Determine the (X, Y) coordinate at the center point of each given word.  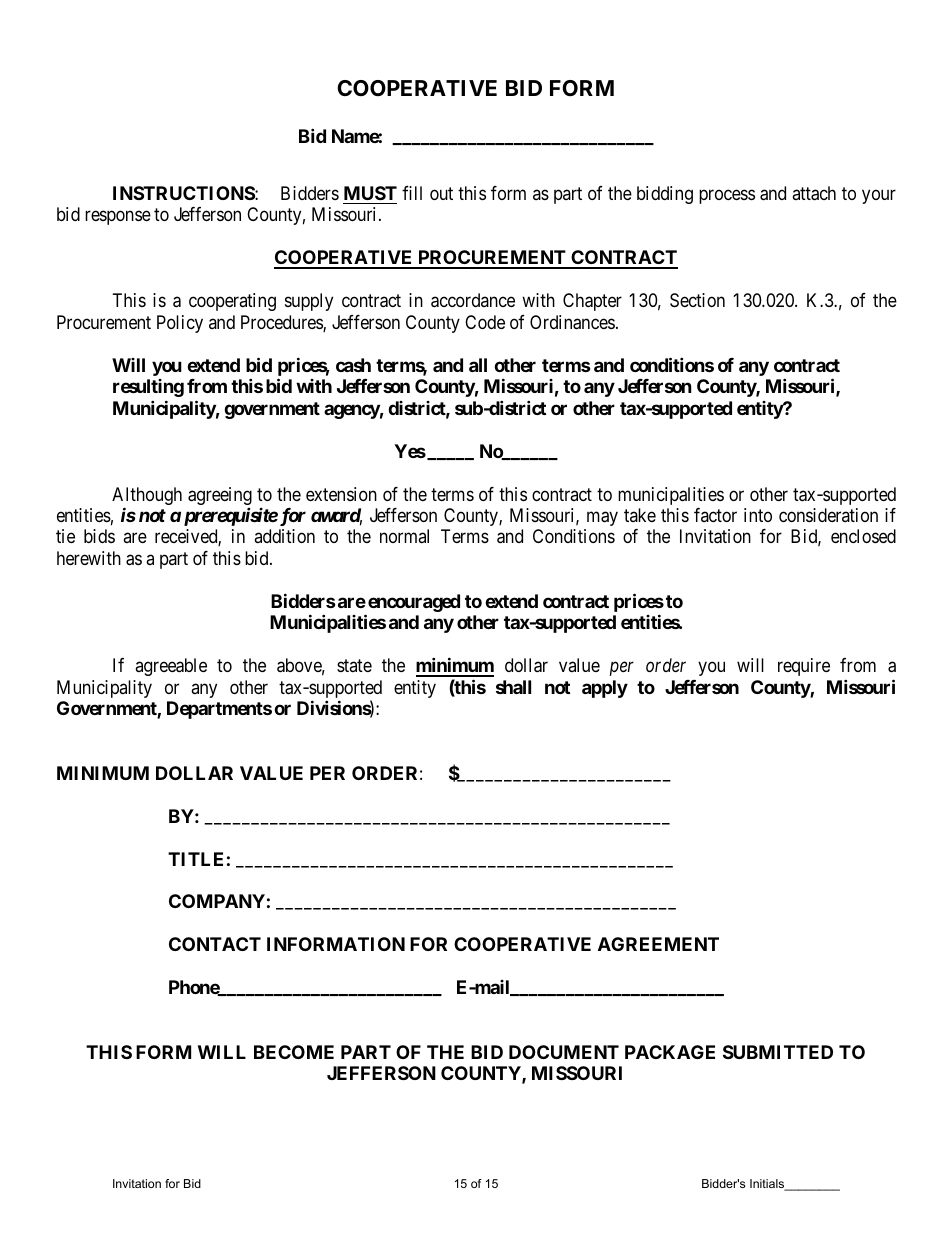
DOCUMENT (564, 1052)
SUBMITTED (778, 1052)
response (118, 218)
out (441, 193)
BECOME (294, 1052)
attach (814, 193)
